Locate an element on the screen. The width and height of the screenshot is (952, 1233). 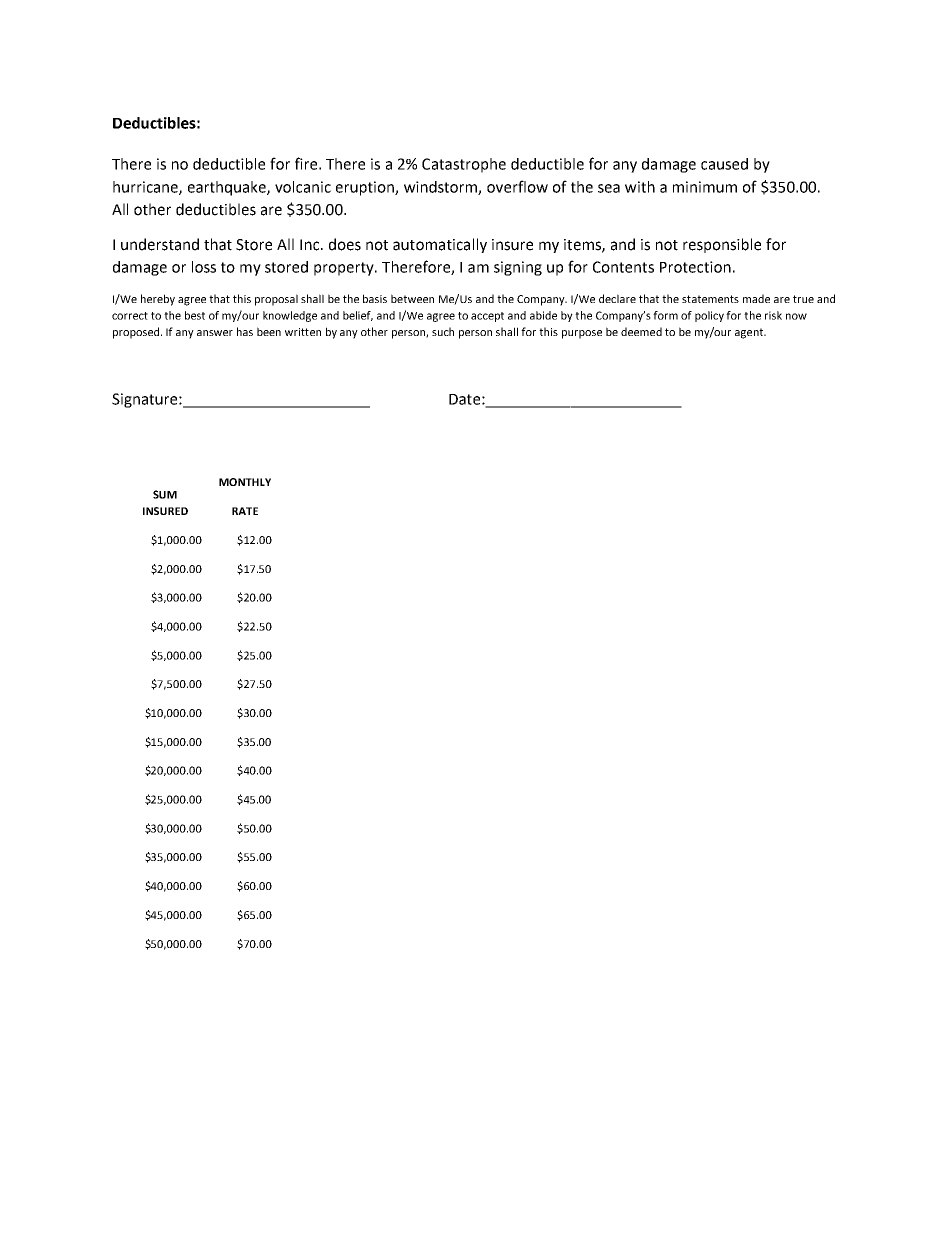
RATE is located at coordinates (245, 511).
